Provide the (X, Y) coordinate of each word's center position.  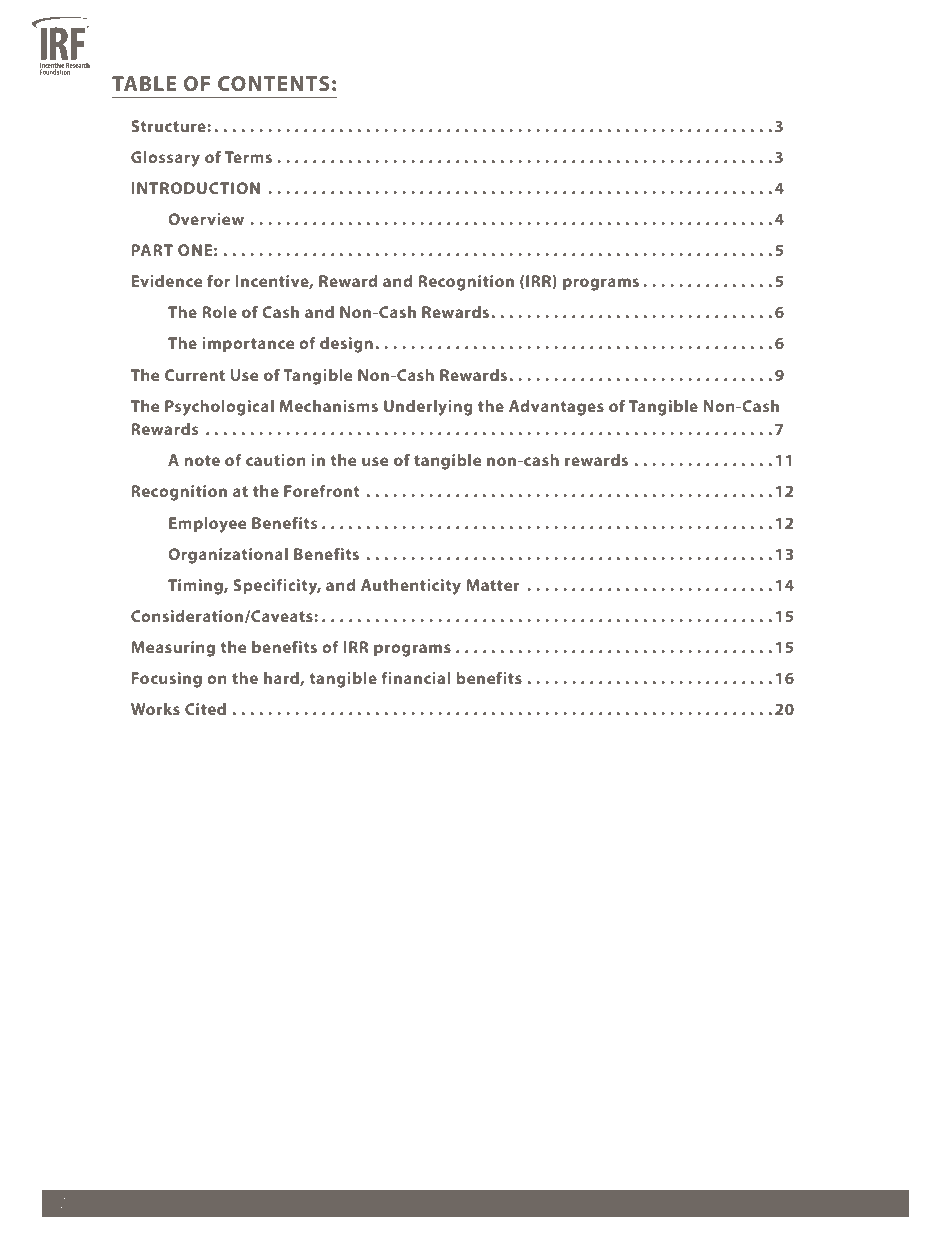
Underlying (428, 408)
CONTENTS (274, 83)
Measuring (173, 649)
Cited (205, 709)
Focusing (167, 680)
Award (410, 1203)
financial (416, 677)
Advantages (556, 408)
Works (155, 709)
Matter (492, 585)
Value (517, 1204)
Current (195, 375)
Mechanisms (329, 406)
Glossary (165, 159)
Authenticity (411, 587)
